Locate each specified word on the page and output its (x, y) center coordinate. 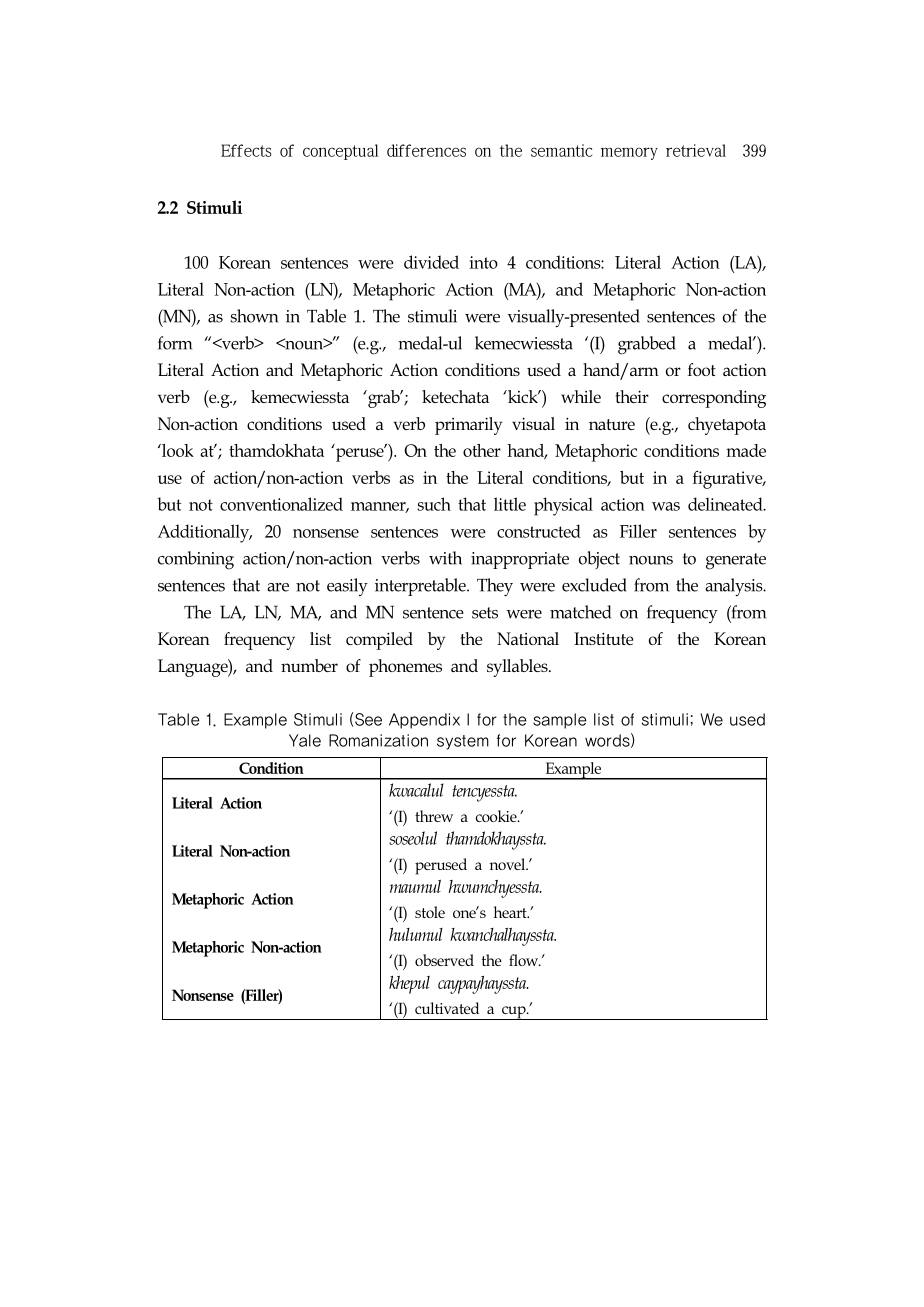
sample (560, 721)
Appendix (424, 721)
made (746, 450)
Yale (305, 740)
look (177, 450)
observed (444, 960)
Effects (246, 150)
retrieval (696, 150)
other (482, 450)
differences (426, 150)
